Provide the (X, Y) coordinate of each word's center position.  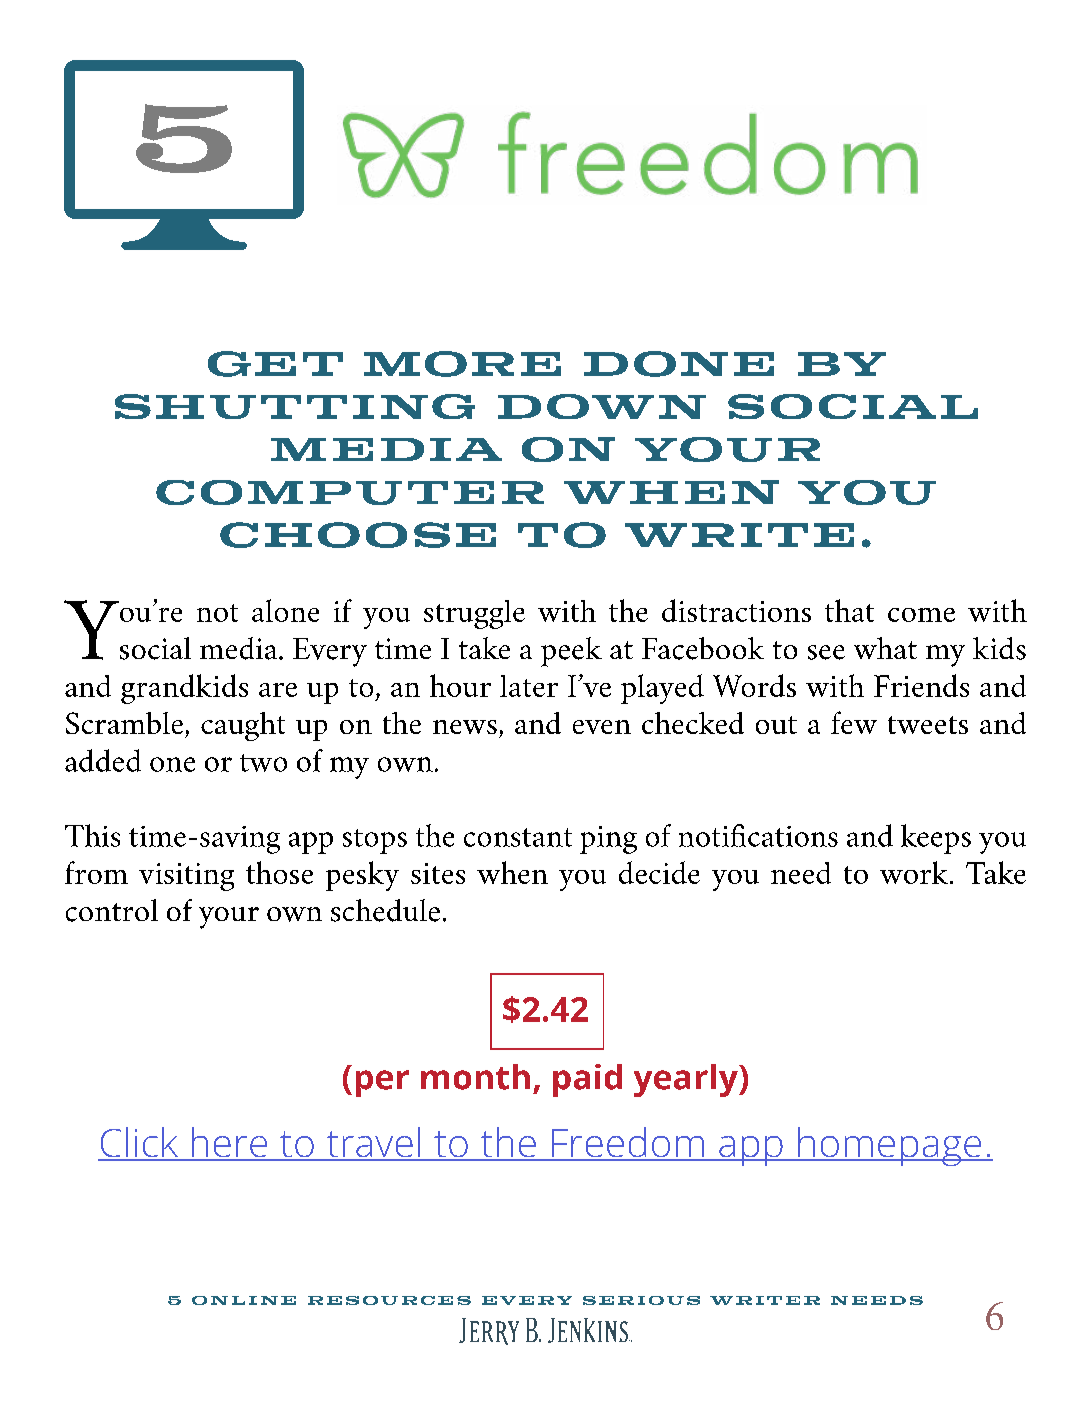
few (854, 722)
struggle (474, 614)
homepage (890, 1146)
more (462, 364)
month (475, 1077)
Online (244, 1300)
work (915, 872)
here (229, 1143)
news (465, 727)
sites (438, 873)
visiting (186, 877)
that (849, 610)
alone (285, 610)
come (921, 615)
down (602, 406)
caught (243, 726)
